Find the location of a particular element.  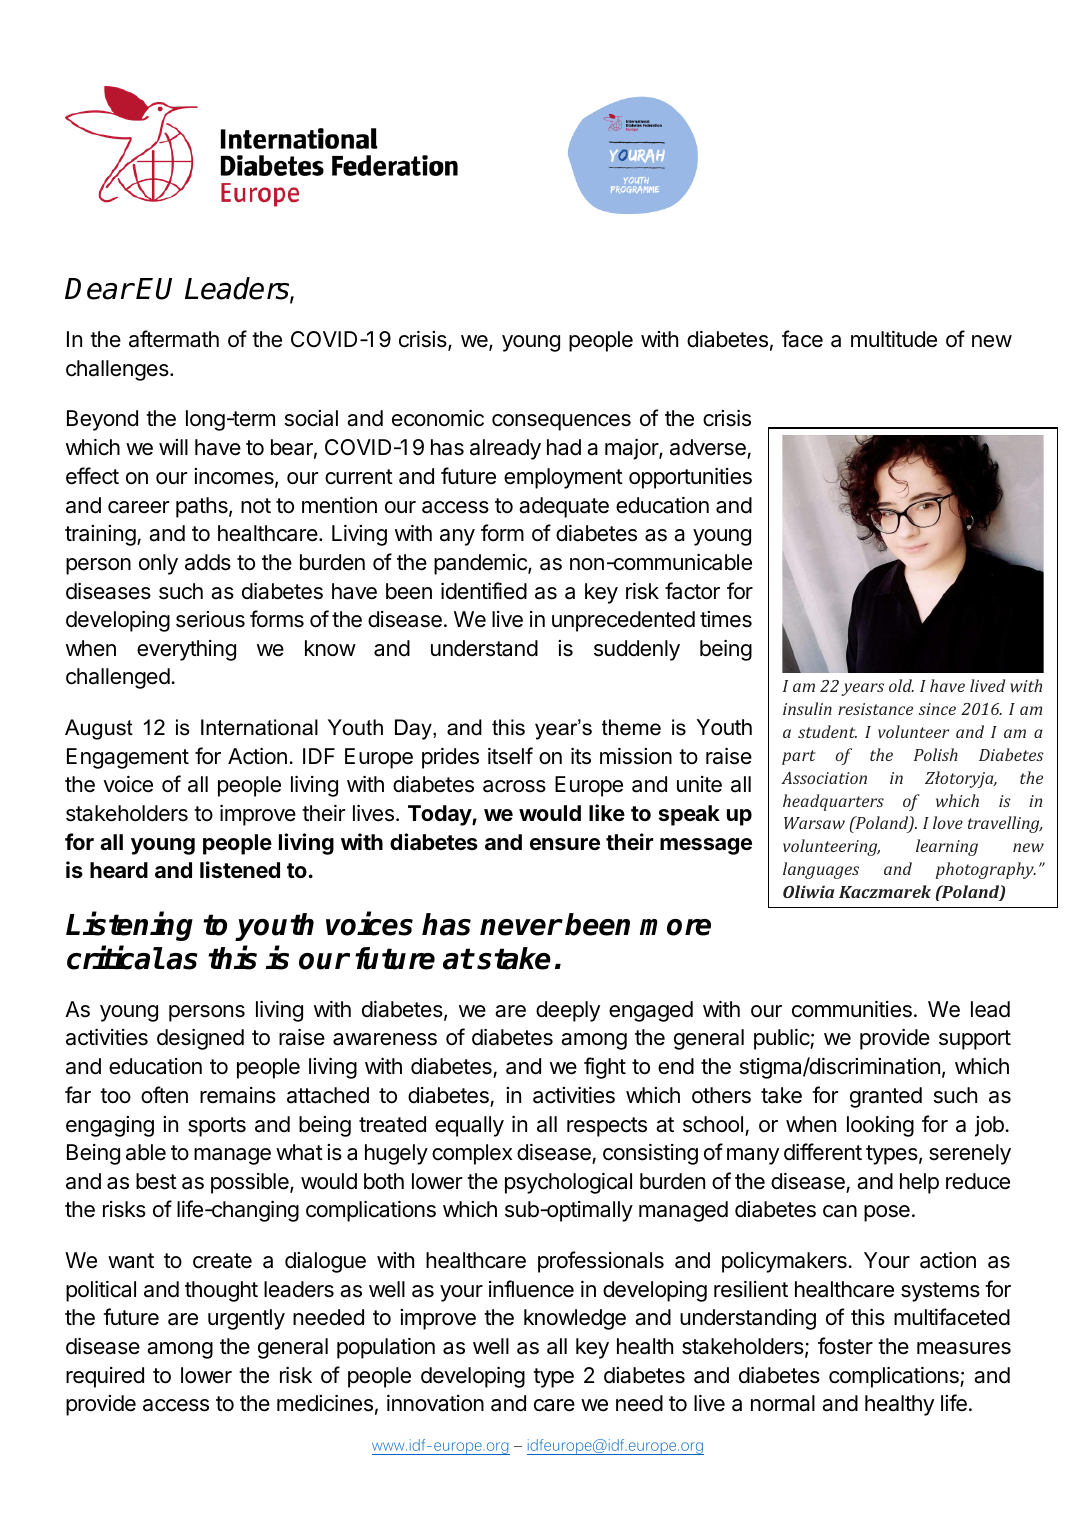

Engagement is located at coordinates (128, 758).
